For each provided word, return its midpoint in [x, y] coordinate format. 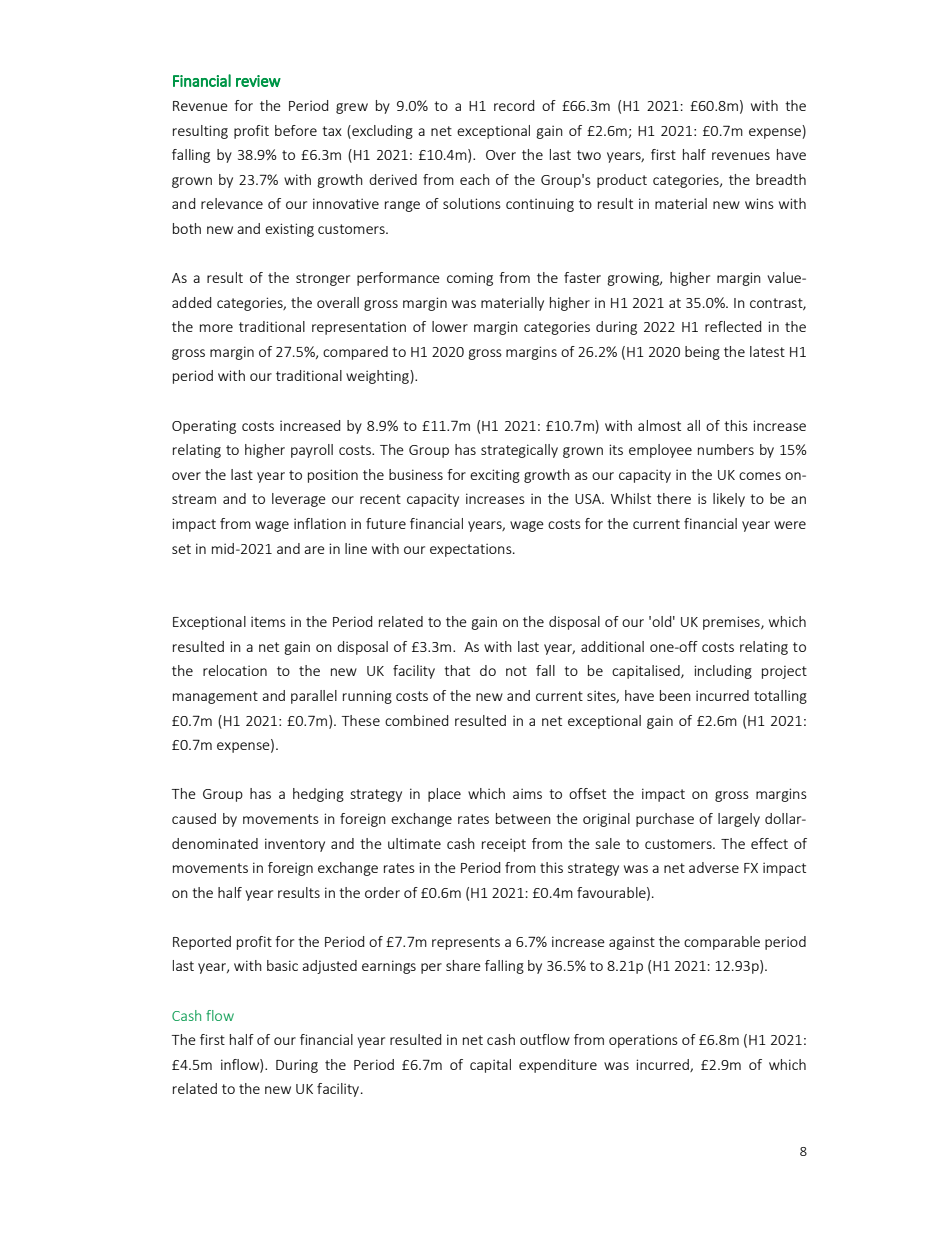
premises [732, 623]
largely [739, 820]
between [523, 818]
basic [282, 965]
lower [450, 326]
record [514, 105]
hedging [318, 795]
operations [643, 1041]
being [702, 353]
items [268, 621]
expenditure [558, 1066]
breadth [781, 179]
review [258, 81]
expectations [472, 550]
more [216, 328]
